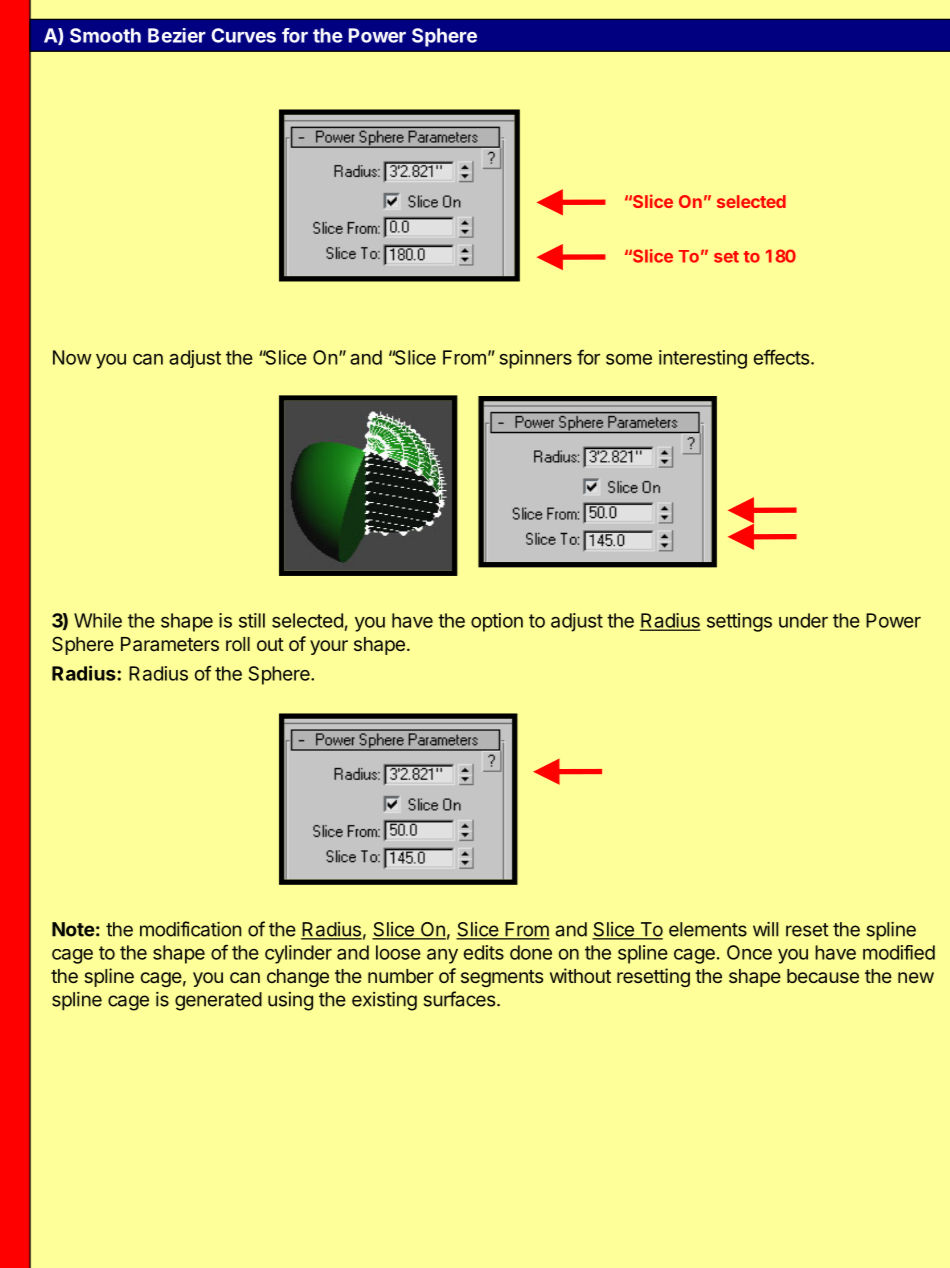 This screenshot has width=950, height=1268. I want to click on edits, so click(483, 952).
